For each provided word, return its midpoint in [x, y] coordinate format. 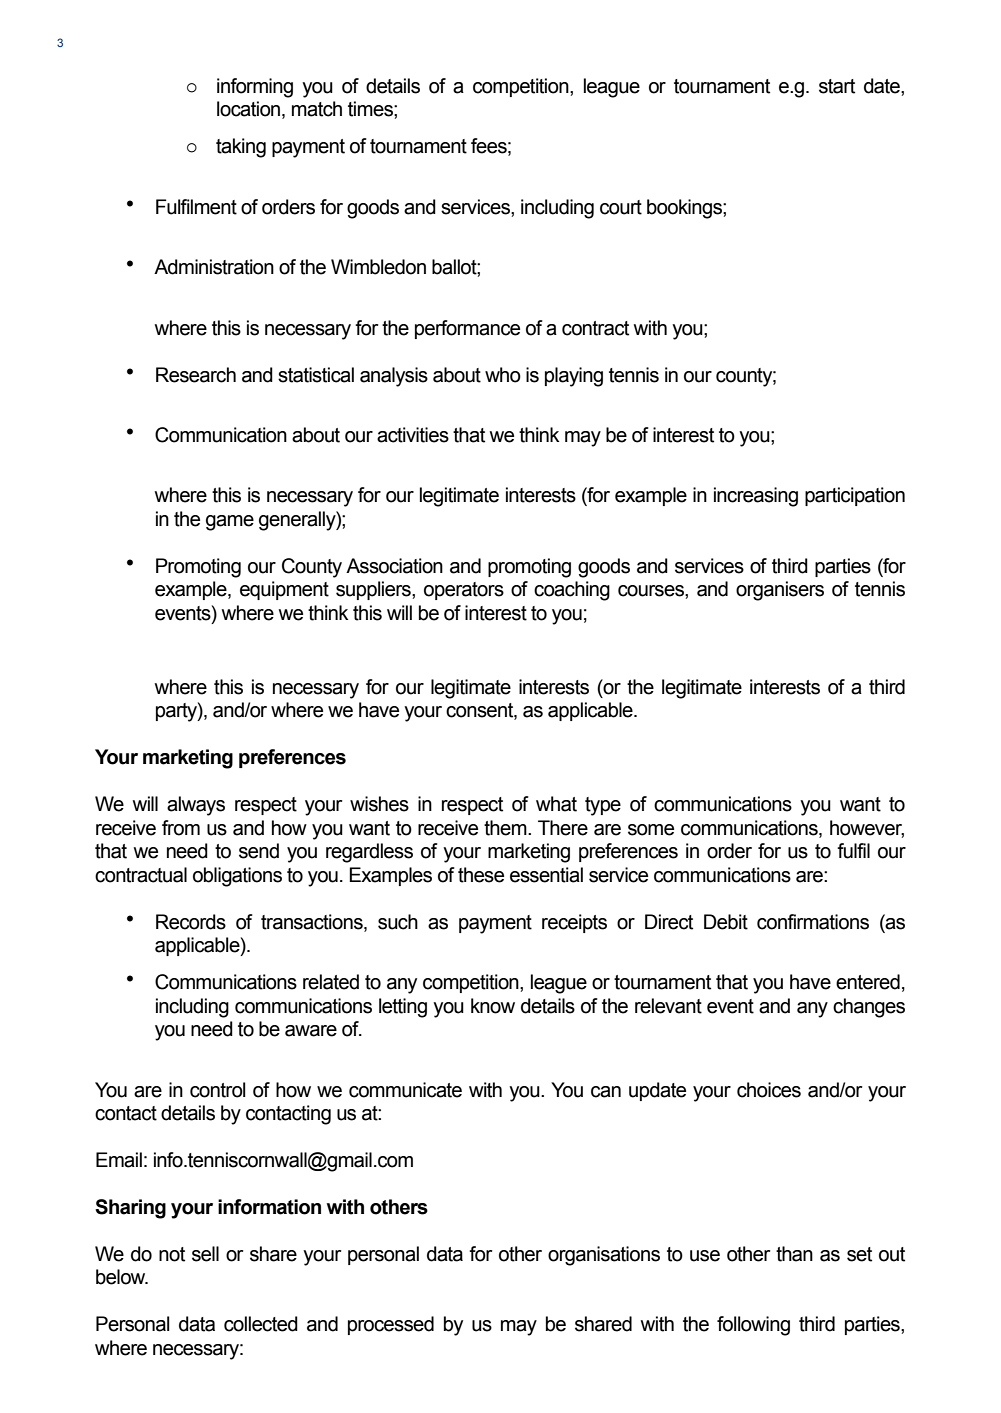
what [556, 804]
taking [241, 148]
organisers [780, 591]
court [621, 207]
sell [205, 1254]
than [794, 1254]
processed [391, 1325]
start [837, 86]
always [196, 806]
